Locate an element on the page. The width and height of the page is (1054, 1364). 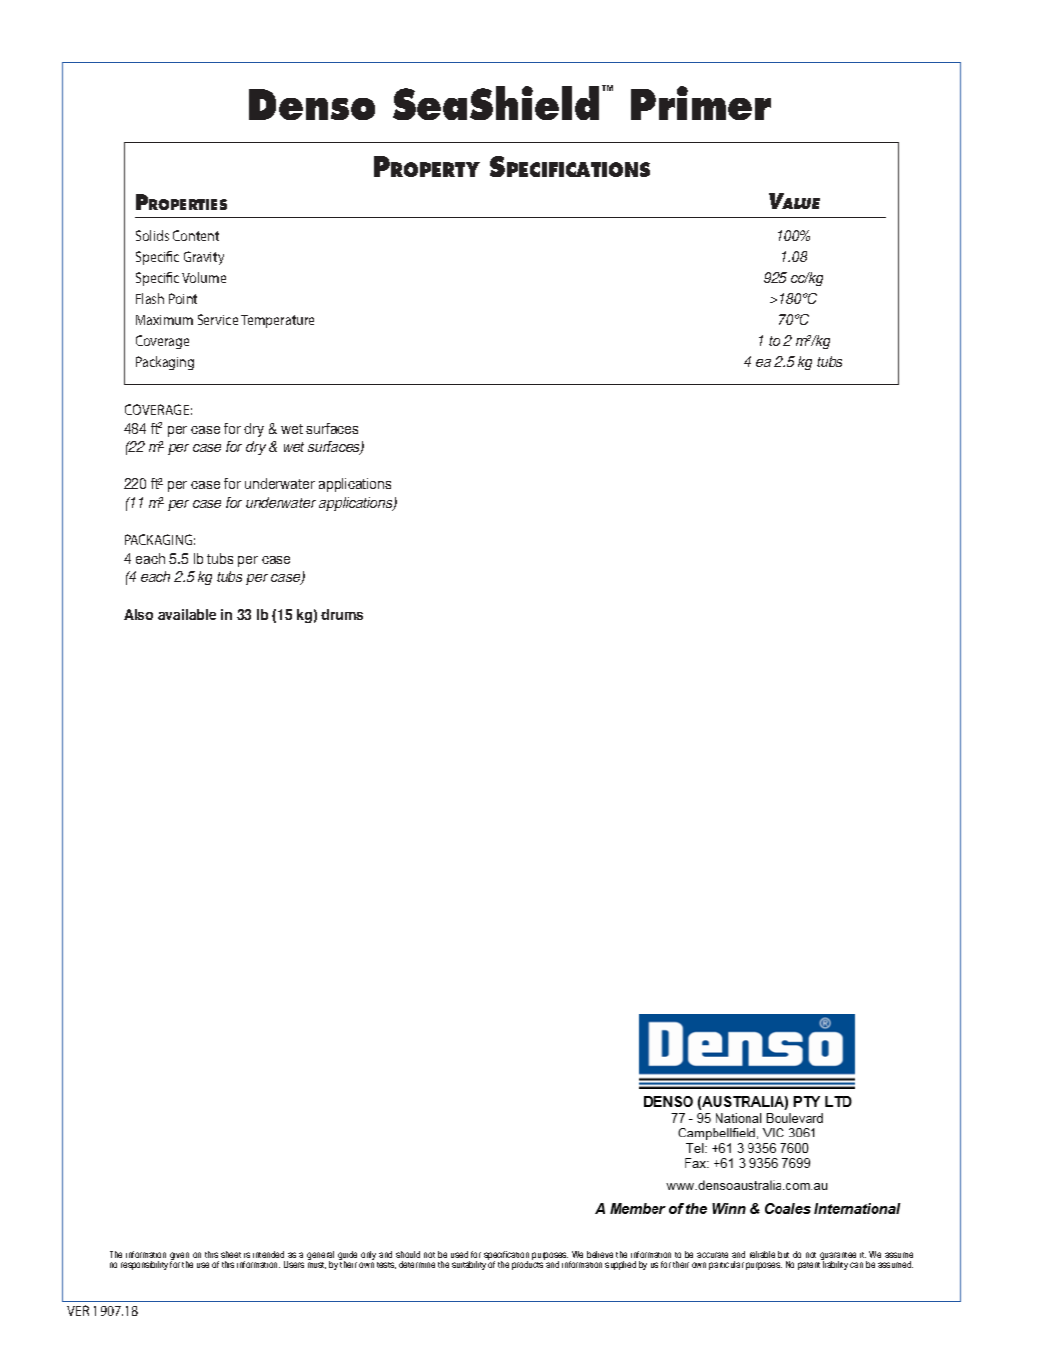
used is located at coordinates (459, 1254).
